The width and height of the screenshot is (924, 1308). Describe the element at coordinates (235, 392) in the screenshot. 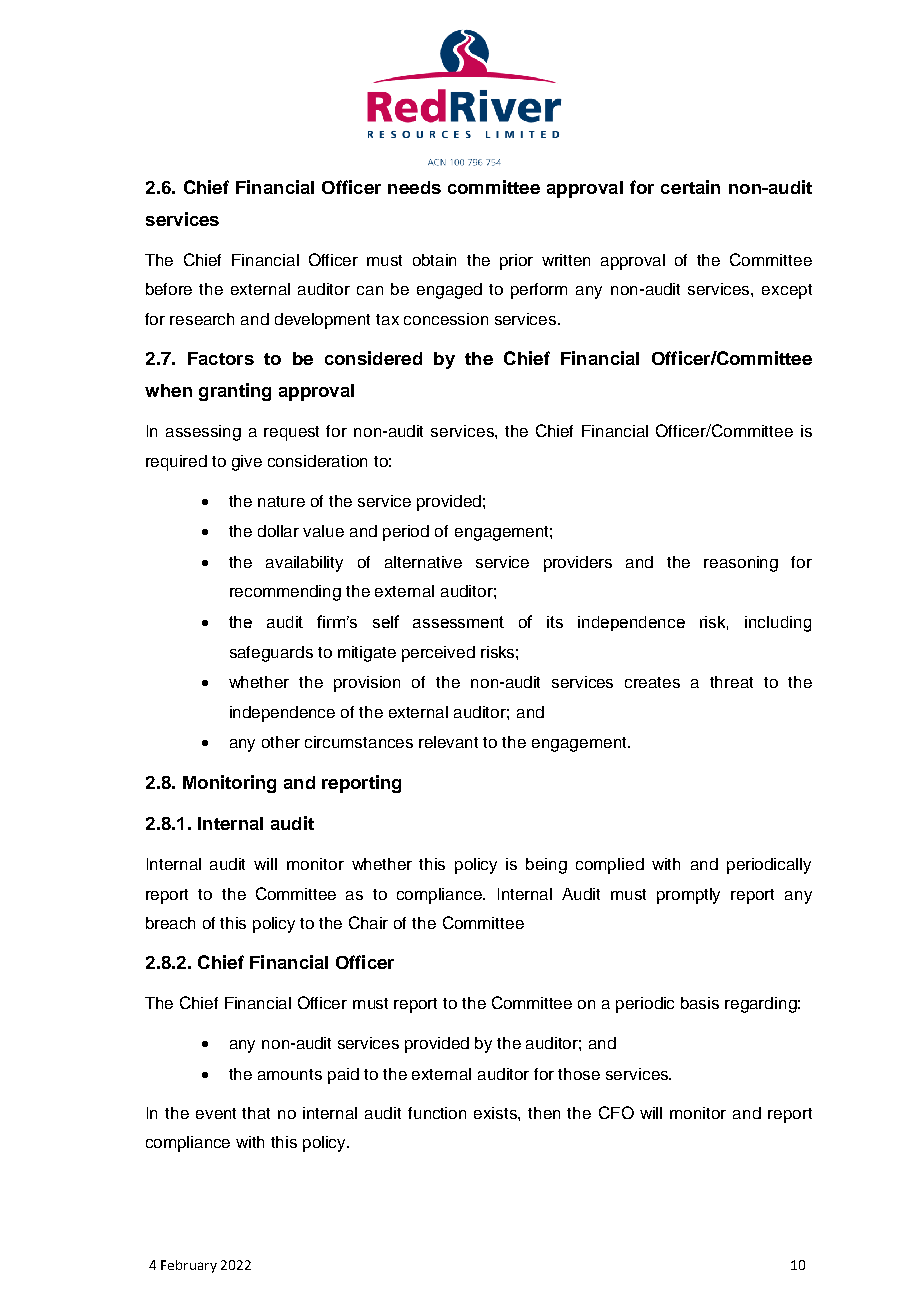

I see `granting` at that location.
